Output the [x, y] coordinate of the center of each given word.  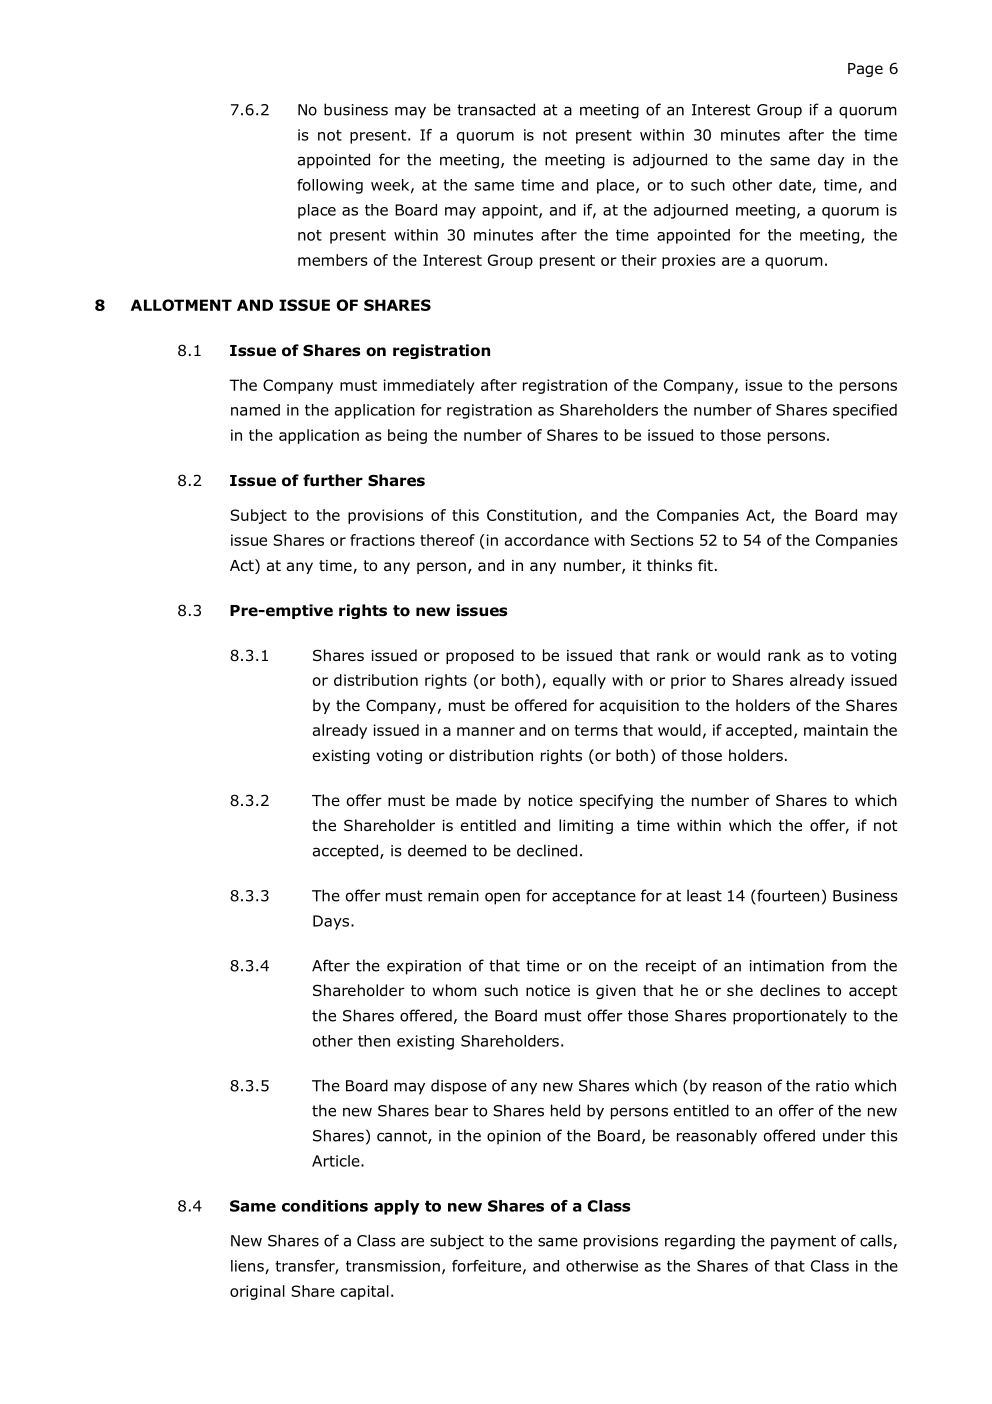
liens [248, 1267]
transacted [496, 109]
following [330, 186]
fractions [382, 540]
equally [579, 681]
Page [865, 70]
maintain [836, 730]
